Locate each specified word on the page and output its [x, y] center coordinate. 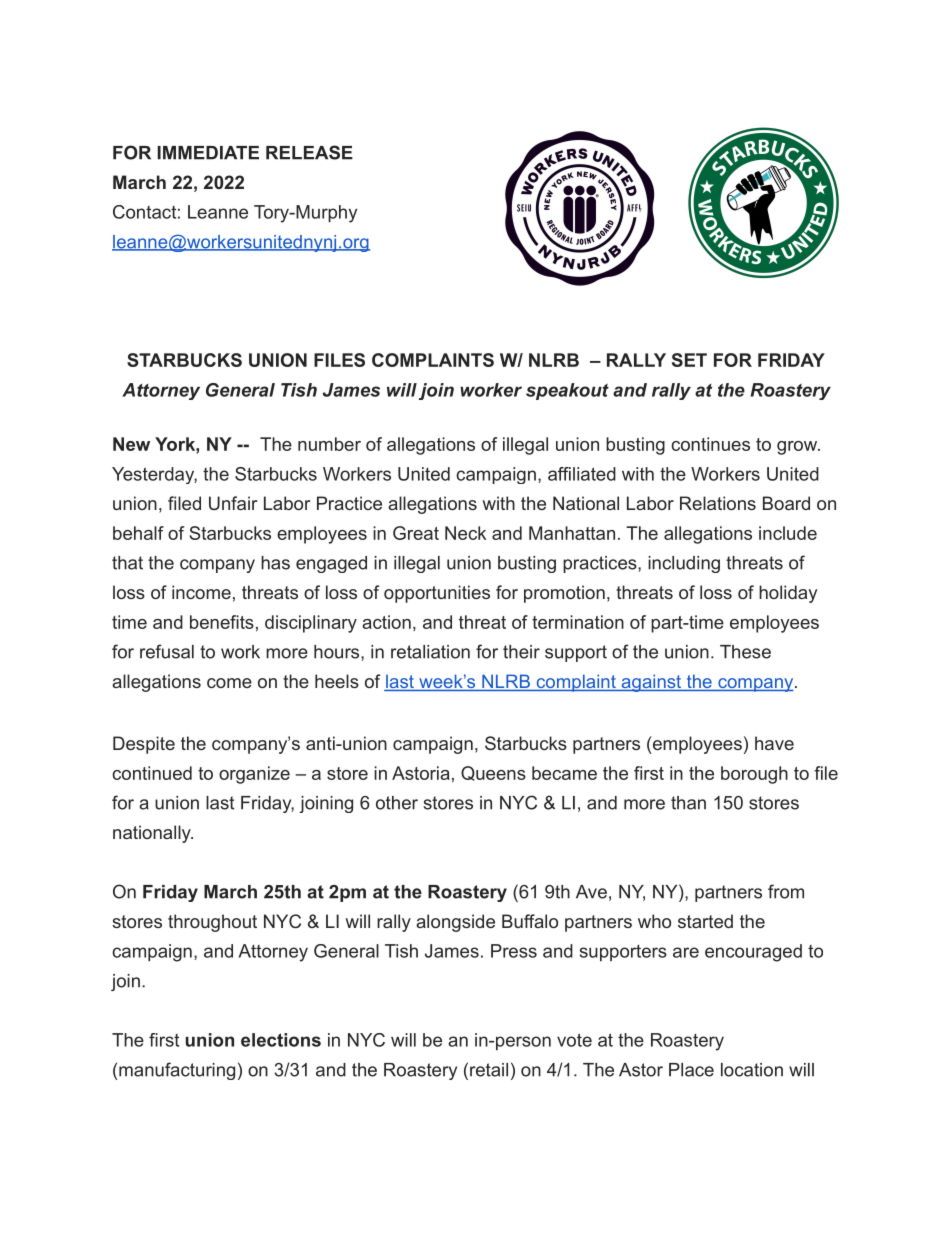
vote [574, 1040]
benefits [222, 622]
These [745, 652]
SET [689, 360]
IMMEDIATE [208, 153]
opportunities [437, 594]
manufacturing [177, 1071]
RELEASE [309, 152]
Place [691, 1070]
